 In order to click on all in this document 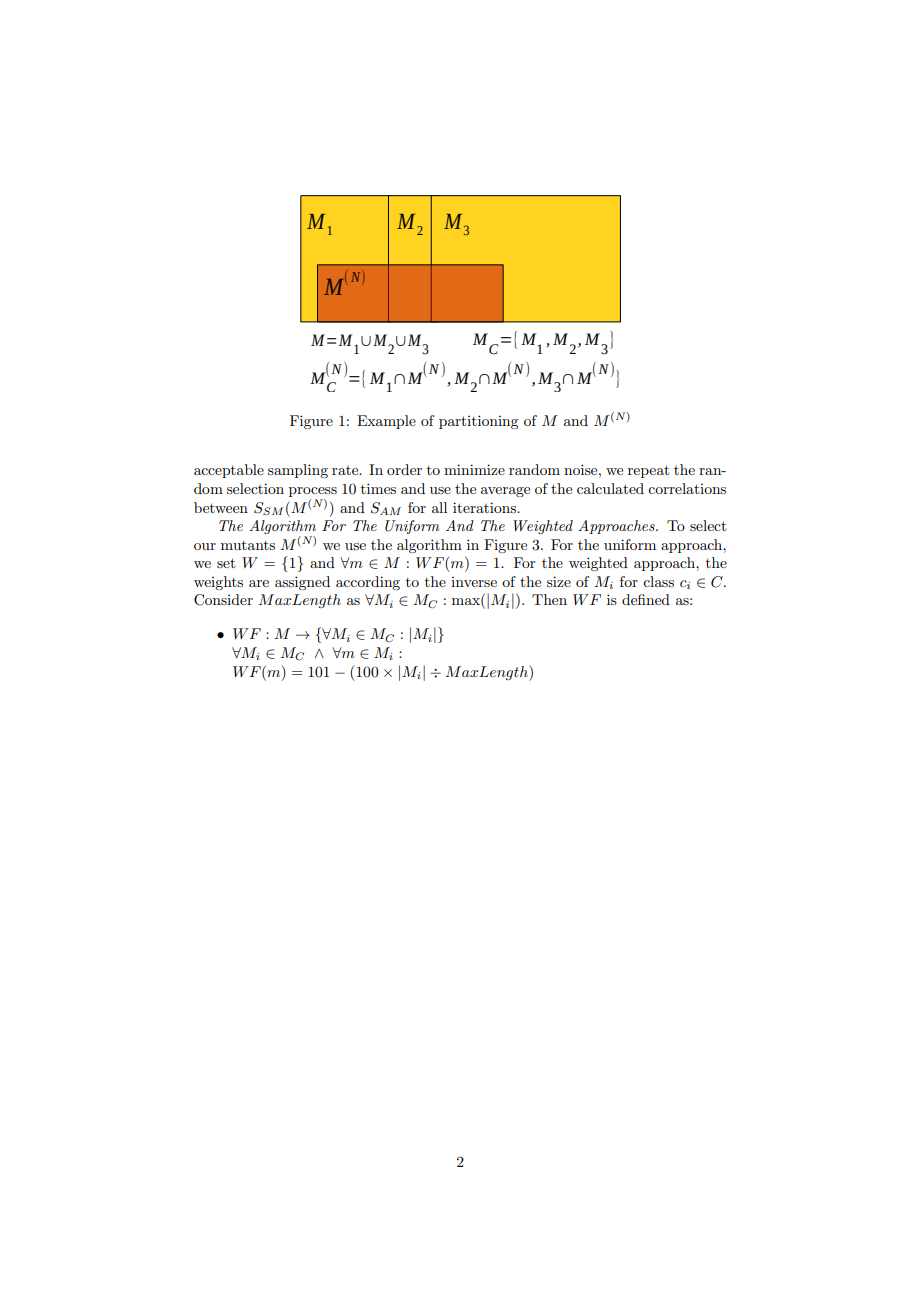, I will do `click(439, 507)`.
